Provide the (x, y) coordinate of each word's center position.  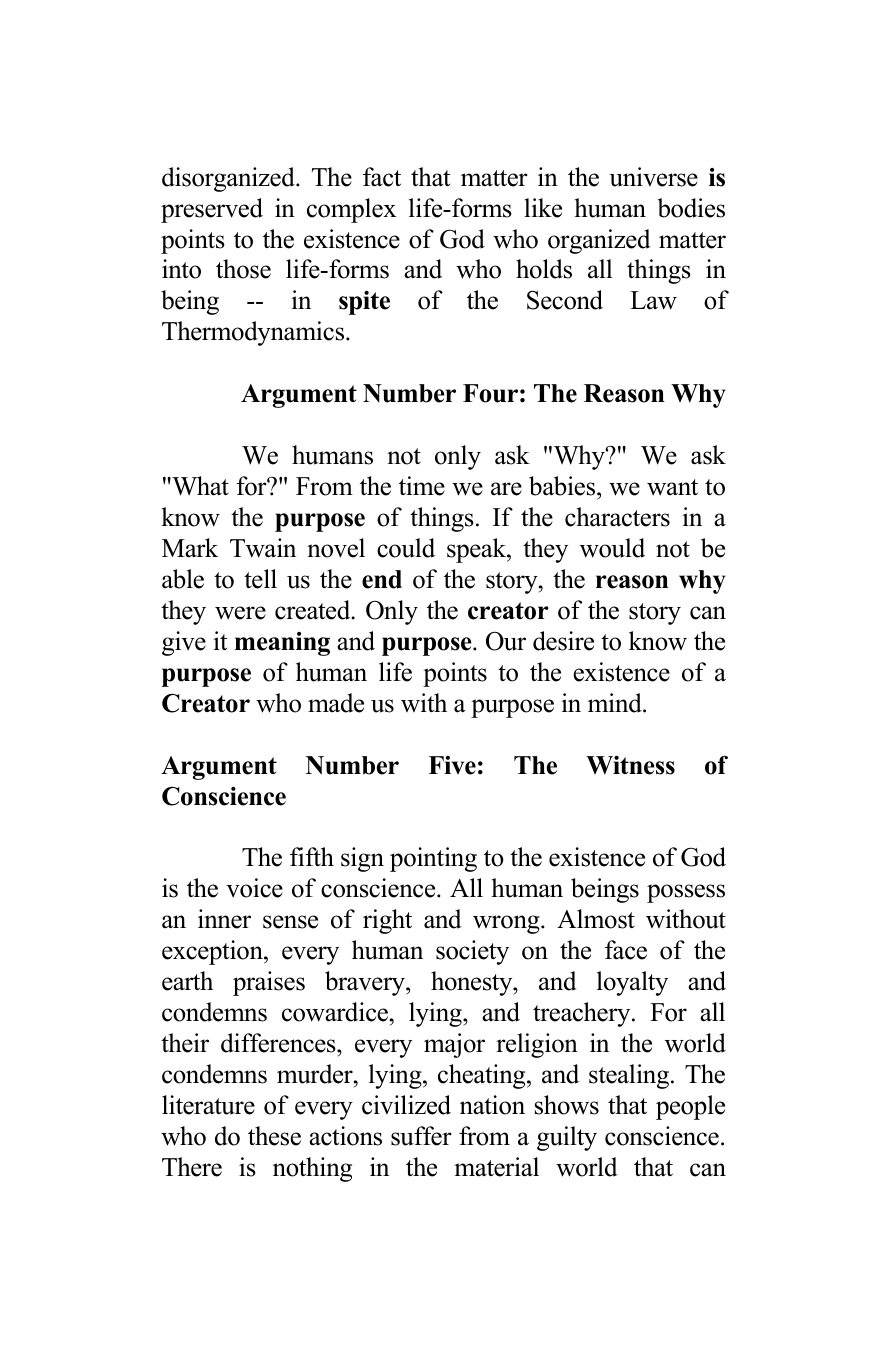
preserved (212, 210)
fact (382, 177)
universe (653, 177)
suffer (421, 1136)
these (274, 1136)
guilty (567, 1138)
